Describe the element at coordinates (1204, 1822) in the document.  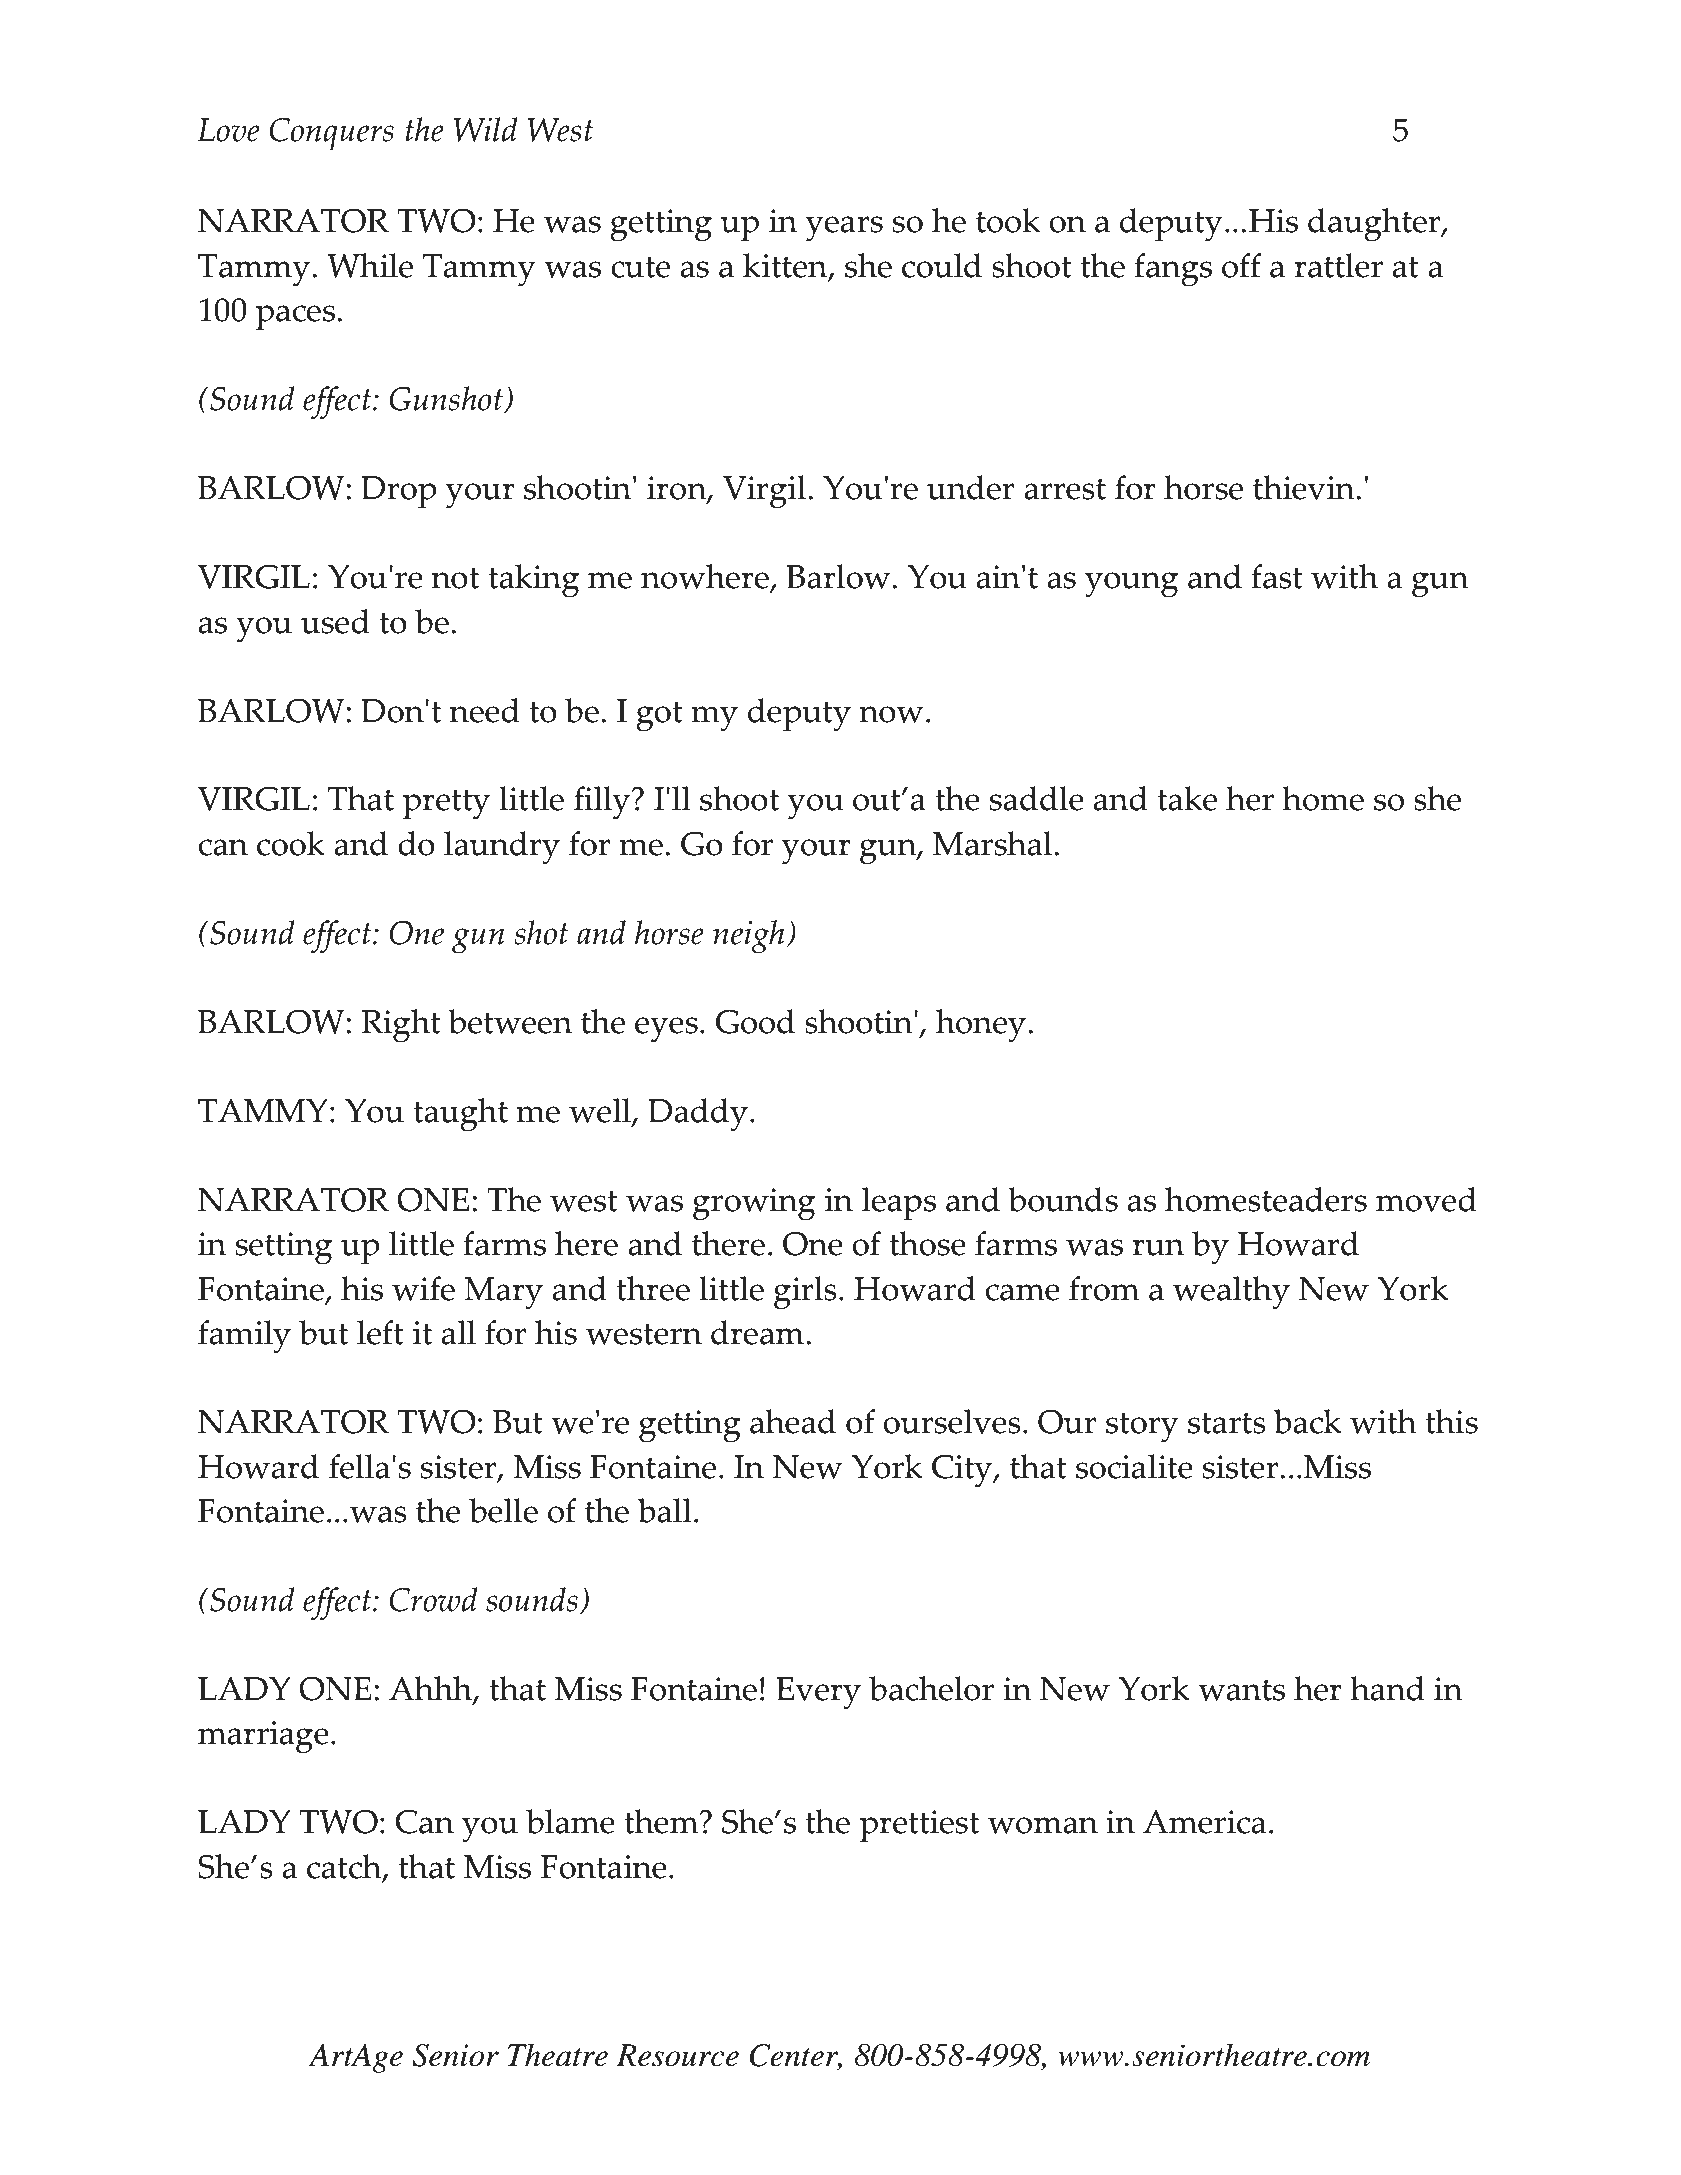
I see `America` at that location.
